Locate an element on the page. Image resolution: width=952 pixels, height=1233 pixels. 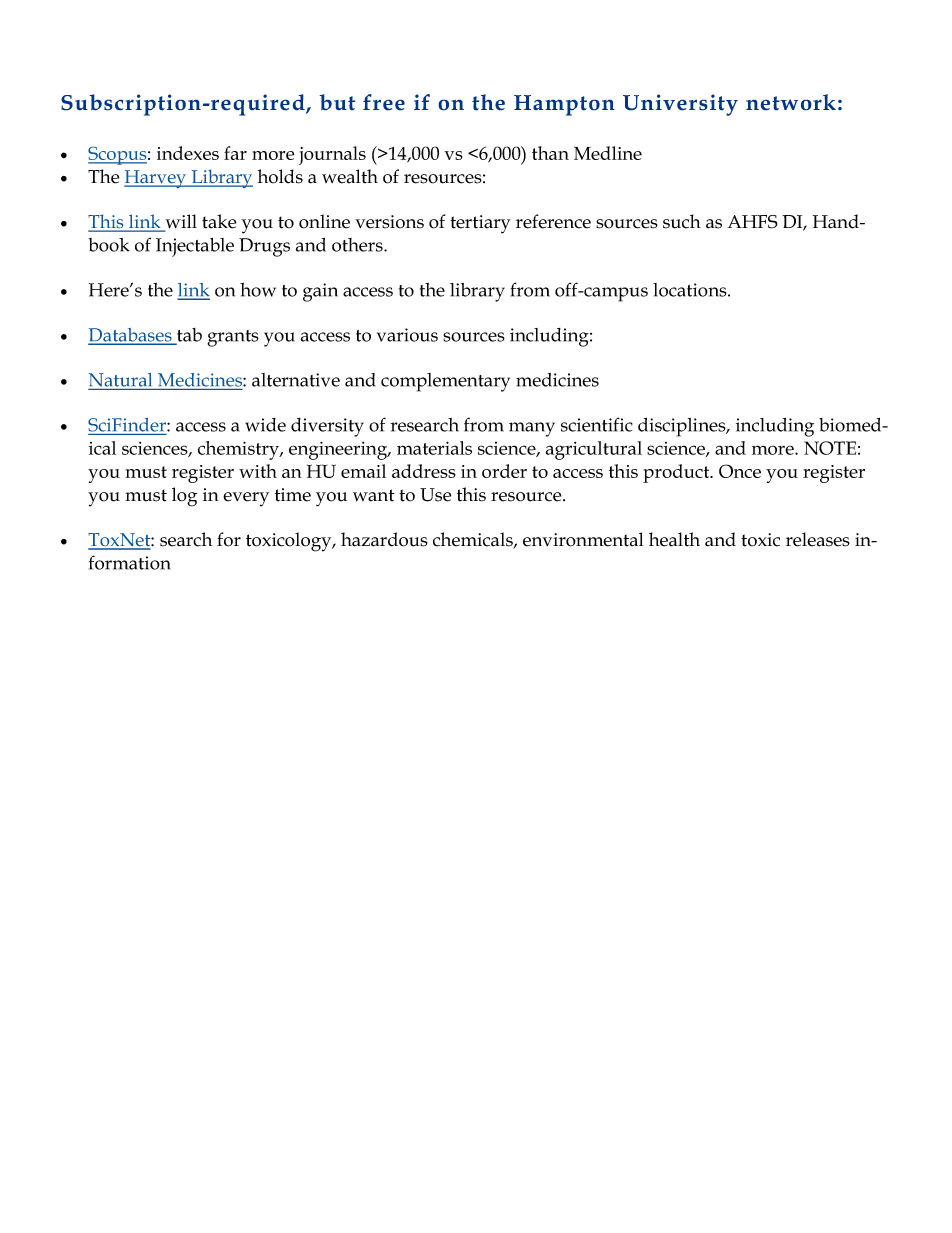
scientific is located at coordinates (597, 424).
